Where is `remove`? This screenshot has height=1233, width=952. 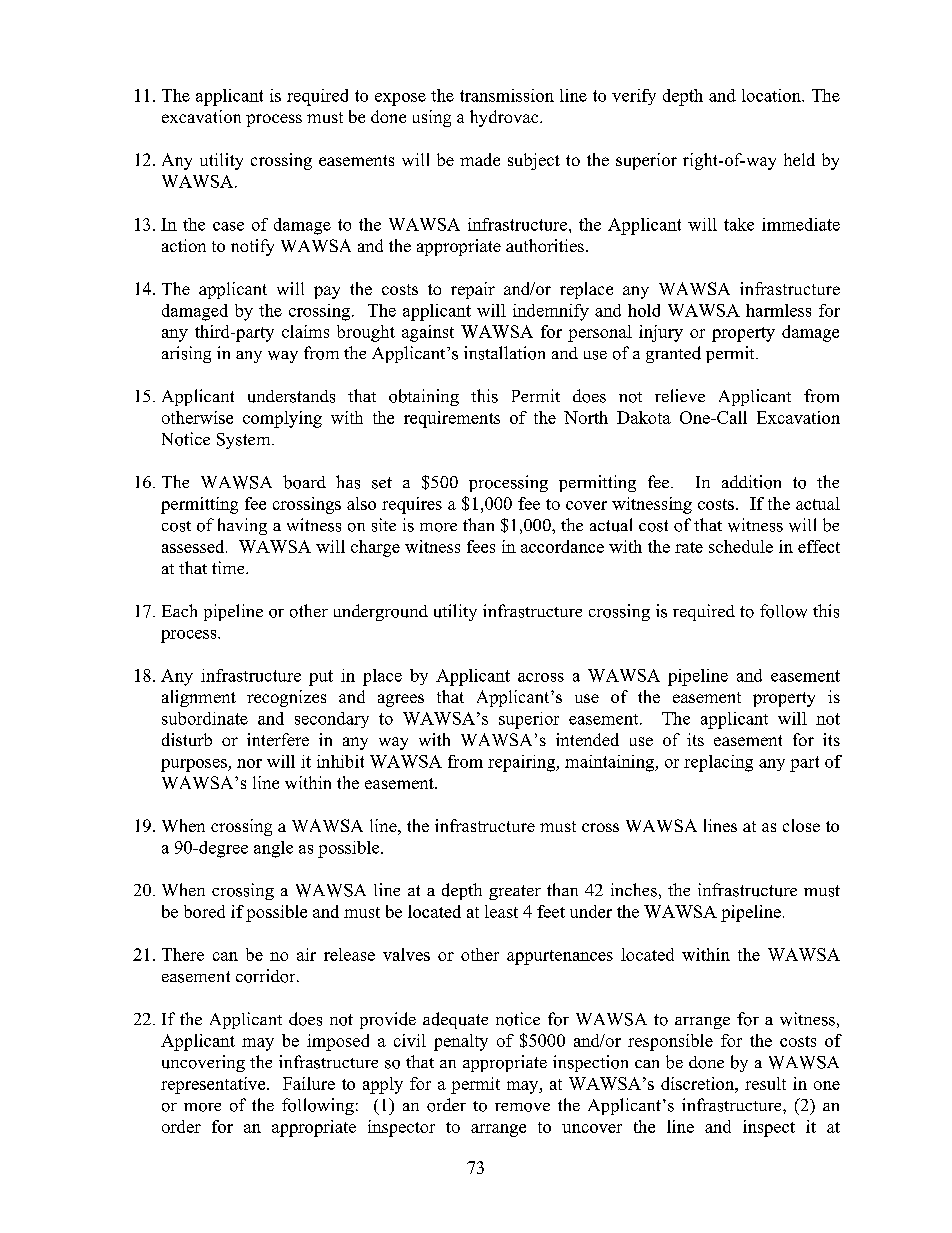
remove is located at coordinates (522, 1107).
